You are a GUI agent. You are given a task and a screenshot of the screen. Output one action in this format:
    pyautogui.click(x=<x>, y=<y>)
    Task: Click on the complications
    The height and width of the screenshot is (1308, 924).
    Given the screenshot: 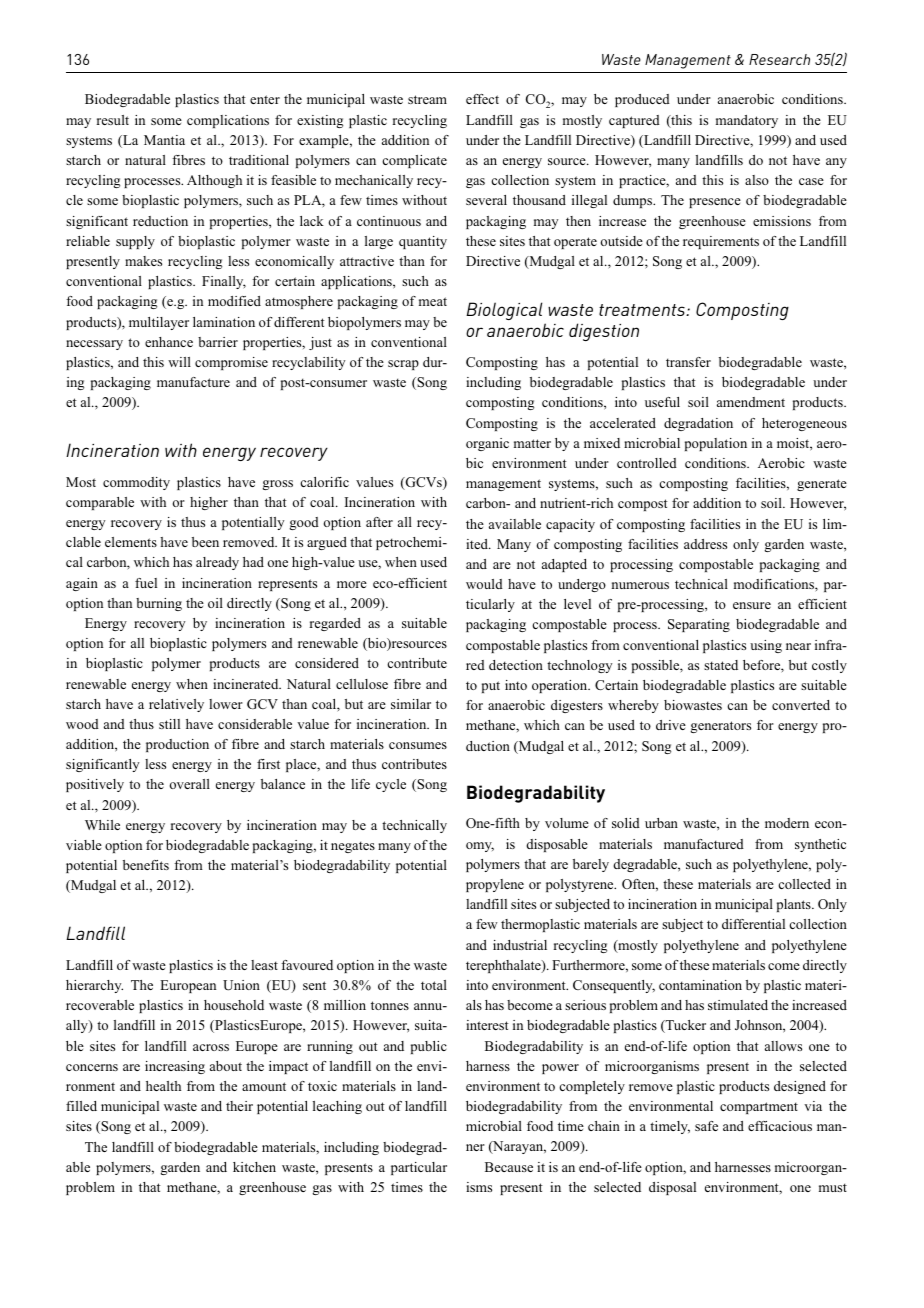 What is the action you would take?
    pyautogui.click(x=228, y=121)
